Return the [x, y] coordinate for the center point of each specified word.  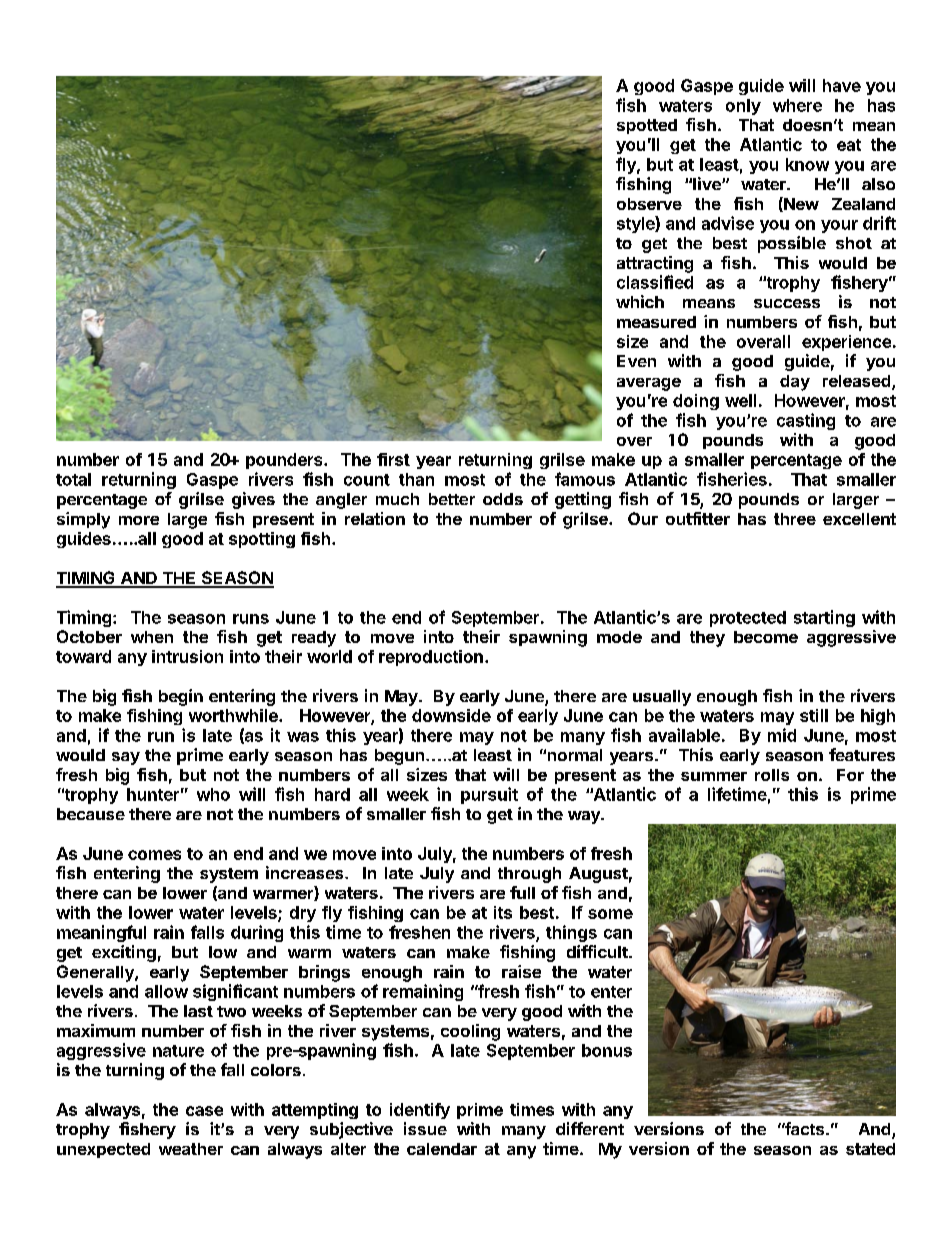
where [797, 105]
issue [425, 1128]
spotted [647, 126]
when [152, 637]
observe [649, 204]
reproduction [431, 658]
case [204, 1111]
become [766, 637]
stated [870, 1149]
